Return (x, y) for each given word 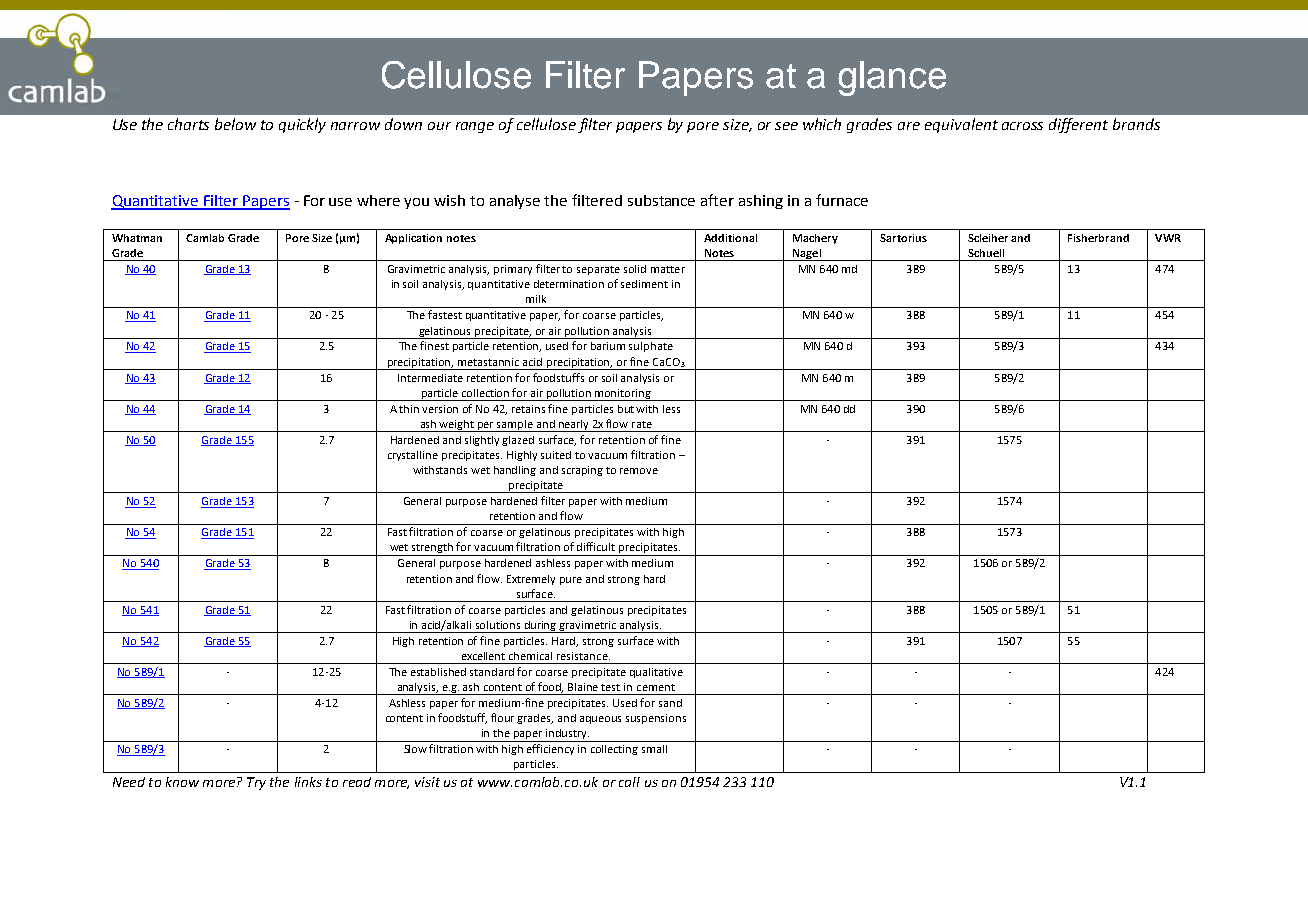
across (1022, 126)
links (308, 782)
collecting (614, 750)
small (654, 749)
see (786, 126)
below (235, 124)
